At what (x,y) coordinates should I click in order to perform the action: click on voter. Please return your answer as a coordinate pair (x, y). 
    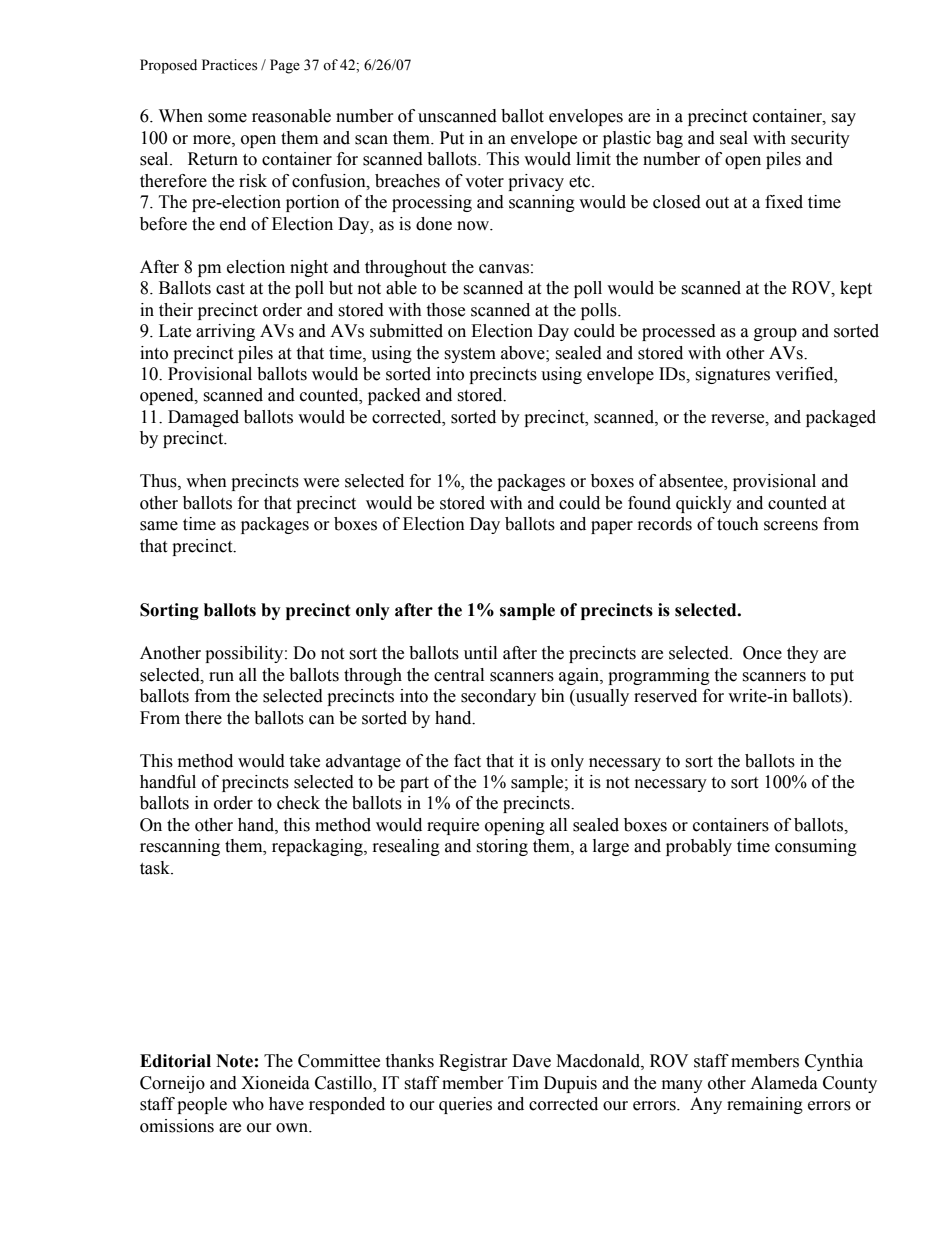
    Looking at the image, I should click on (484, 182).
